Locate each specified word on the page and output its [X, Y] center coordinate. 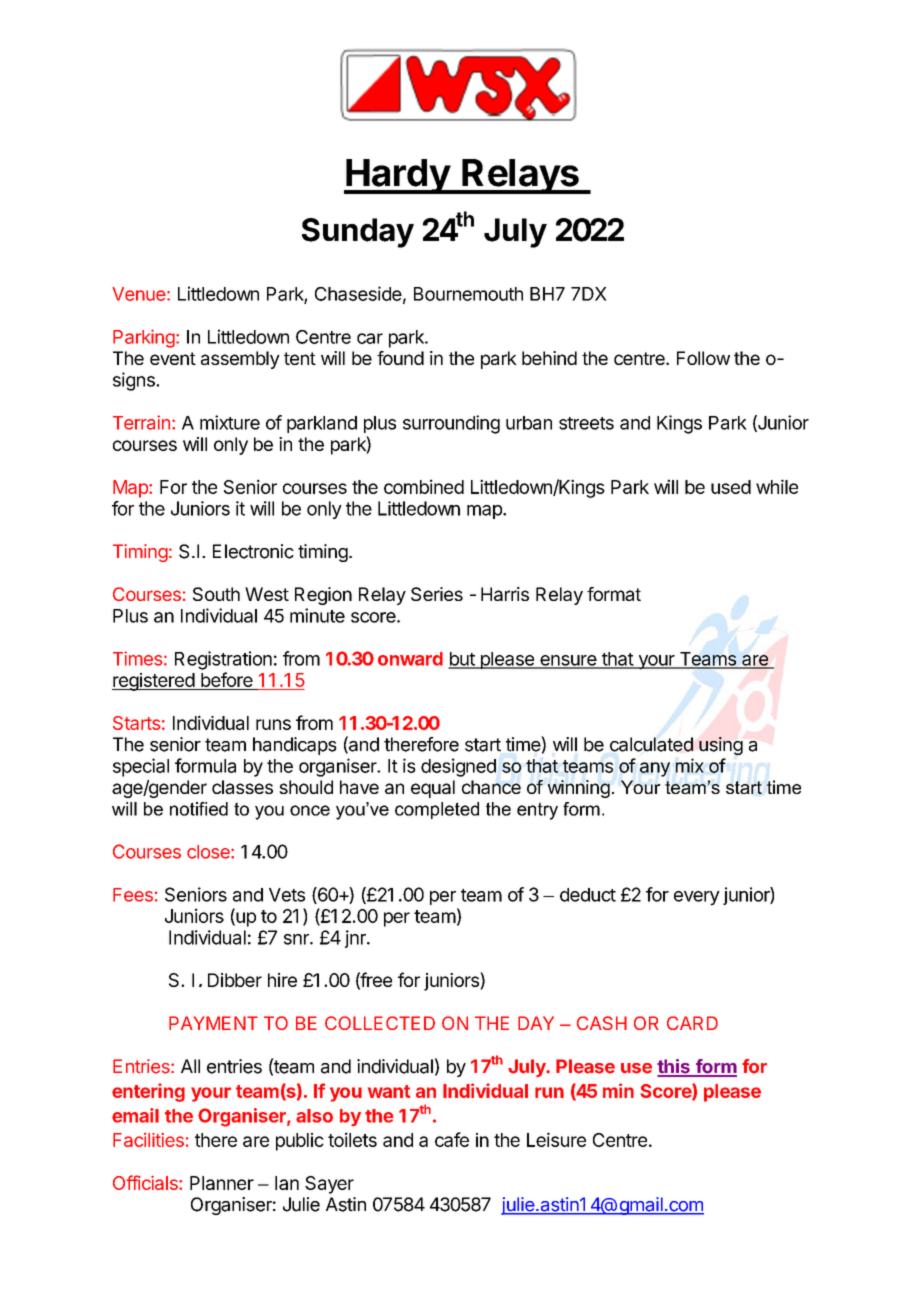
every [697, 898]
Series [437, 594]
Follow [703, 358]
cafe [452, 1139]
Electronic [253, 551]
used [731, 487]
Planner [222, 1183]
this [674, 1067]
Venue [139, 294]
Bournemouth [468, 294]
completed [437, 810]
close [209, 852]
